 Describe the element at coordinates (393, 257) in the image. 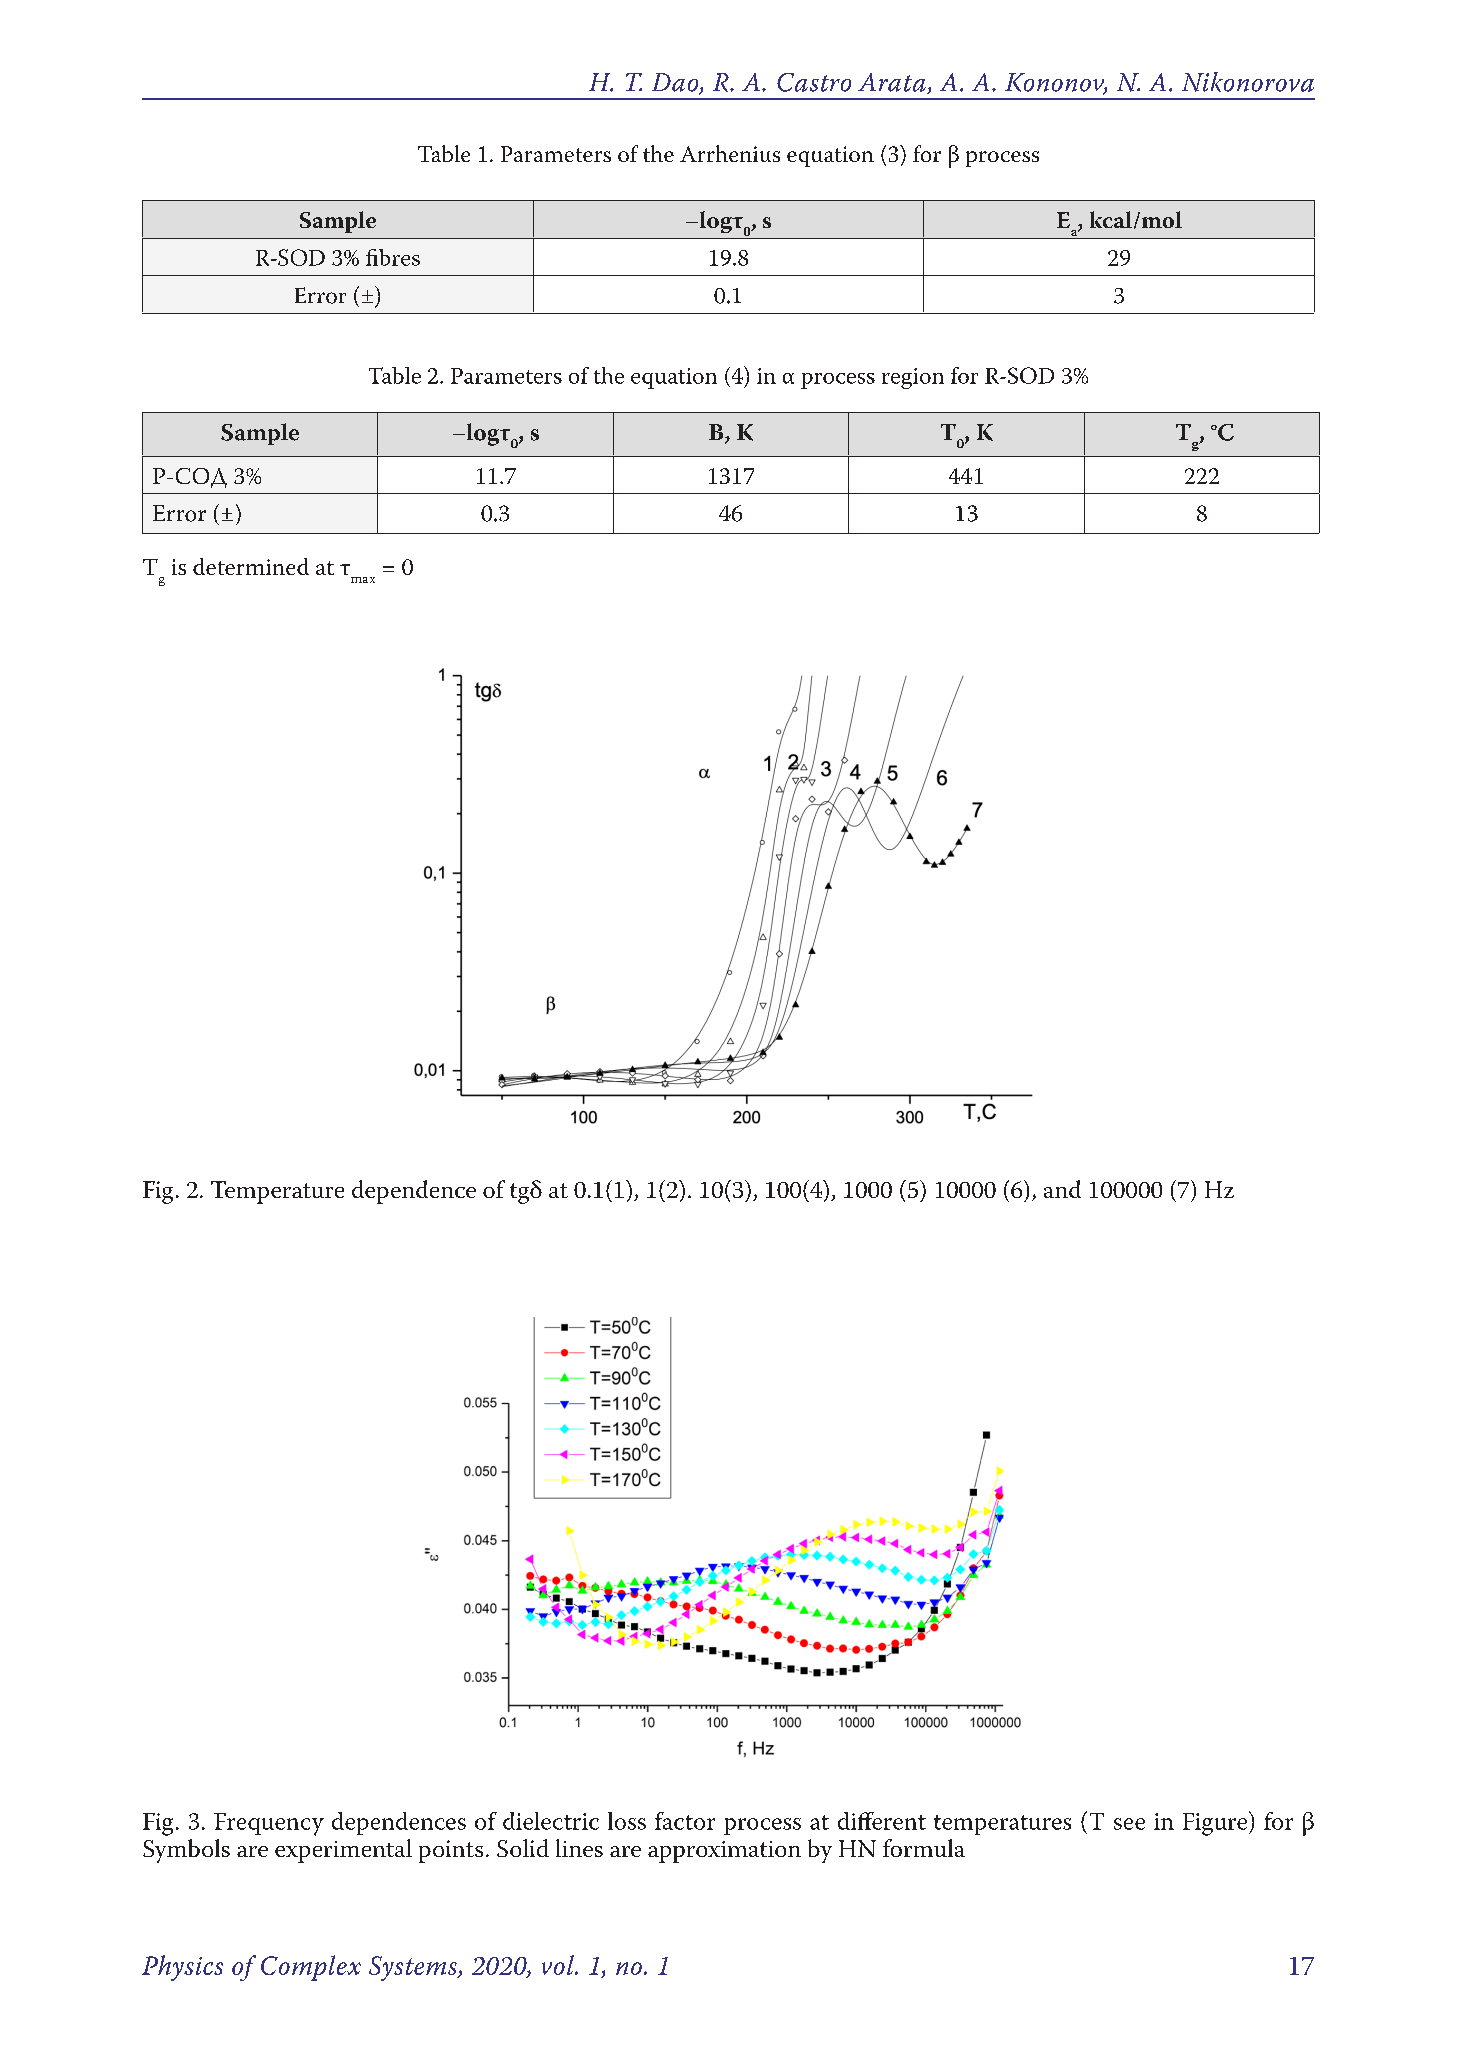

I see `fibres` at that location.
